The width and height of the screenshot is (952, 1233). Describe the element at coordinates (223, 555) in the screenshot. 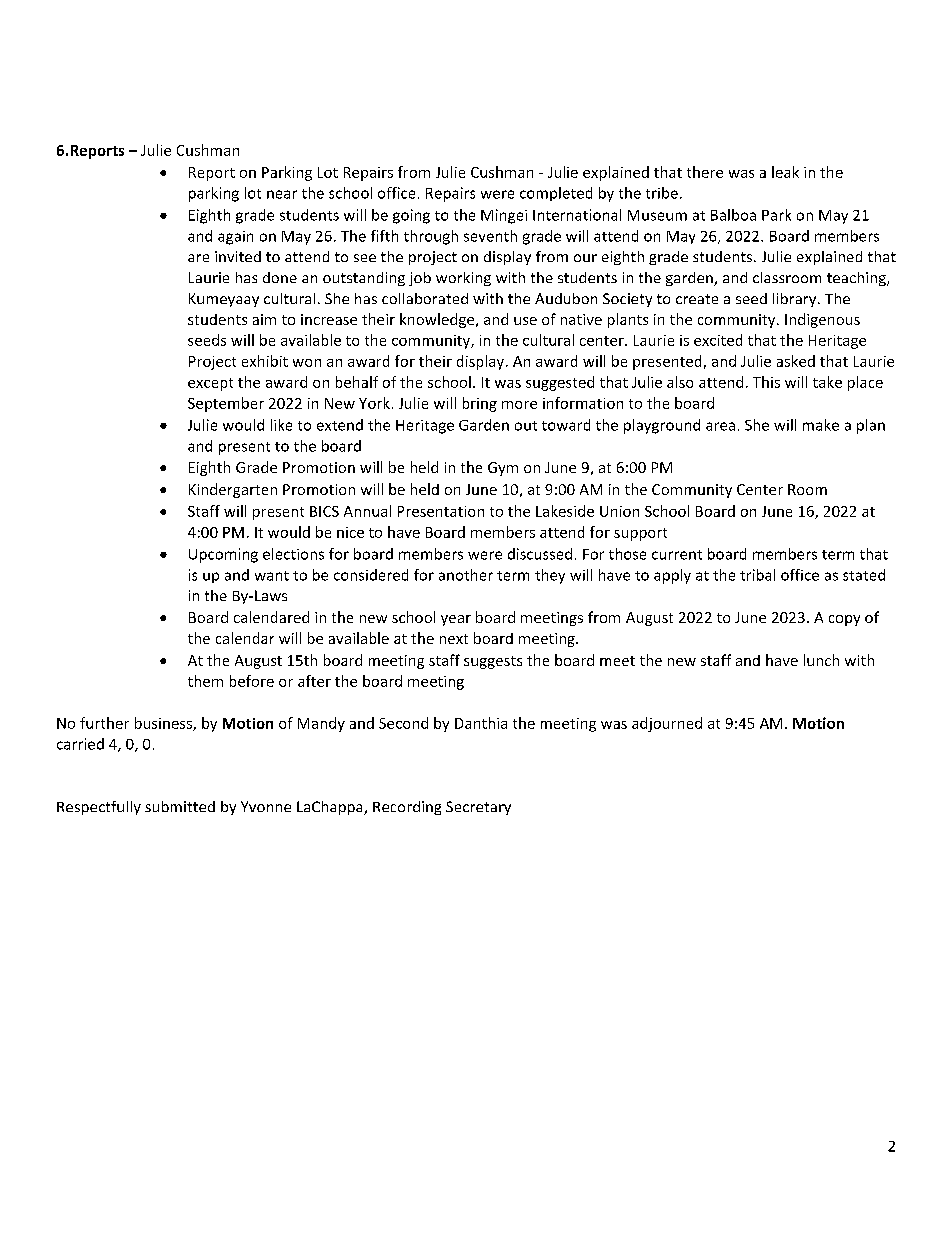

I see `Upcoming` at that location.
